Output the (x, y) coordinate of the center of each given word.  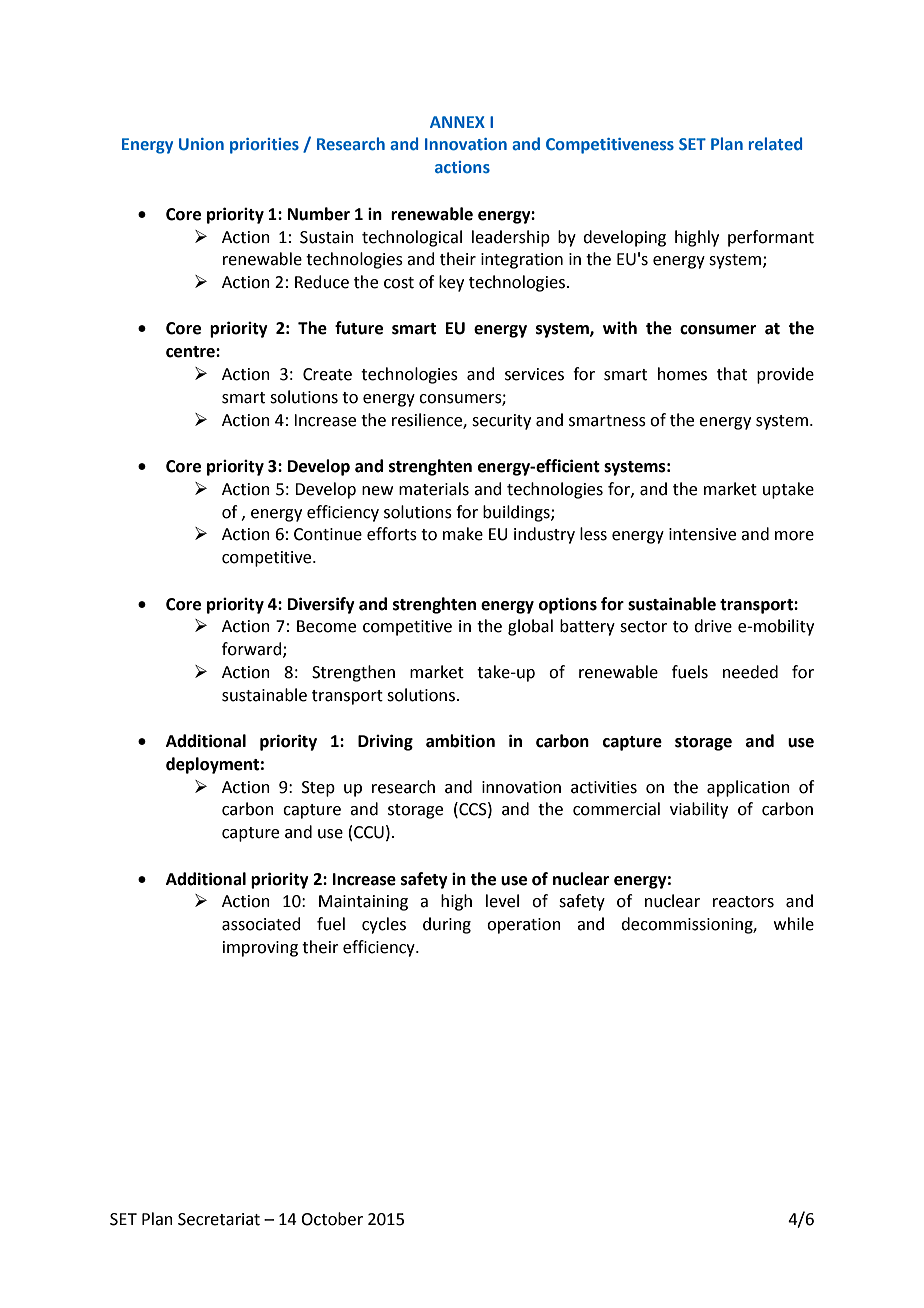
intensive (702, 534)
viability (699, 810)
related (775, 143)
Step (318, 789)
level (502, 901)
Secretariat (219, 1219)
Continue (328, 534)
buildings (517, 513)
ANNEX (457, 122)
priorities (264, 146)
